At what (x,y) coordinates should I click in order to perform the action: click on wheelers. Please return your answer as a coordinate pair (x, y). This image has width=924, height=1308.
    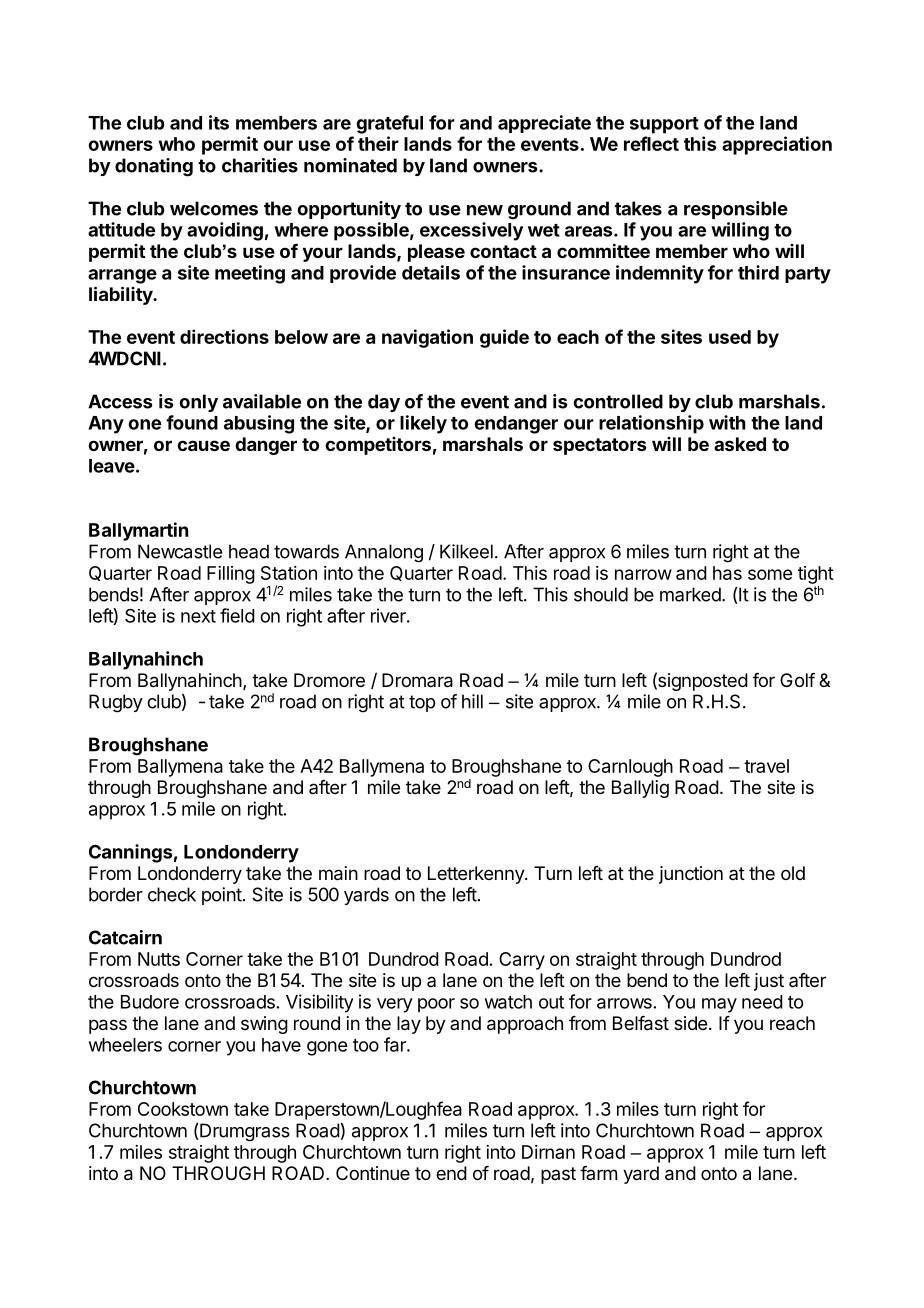
    Looking at the image, I should click on (125, 1045).
